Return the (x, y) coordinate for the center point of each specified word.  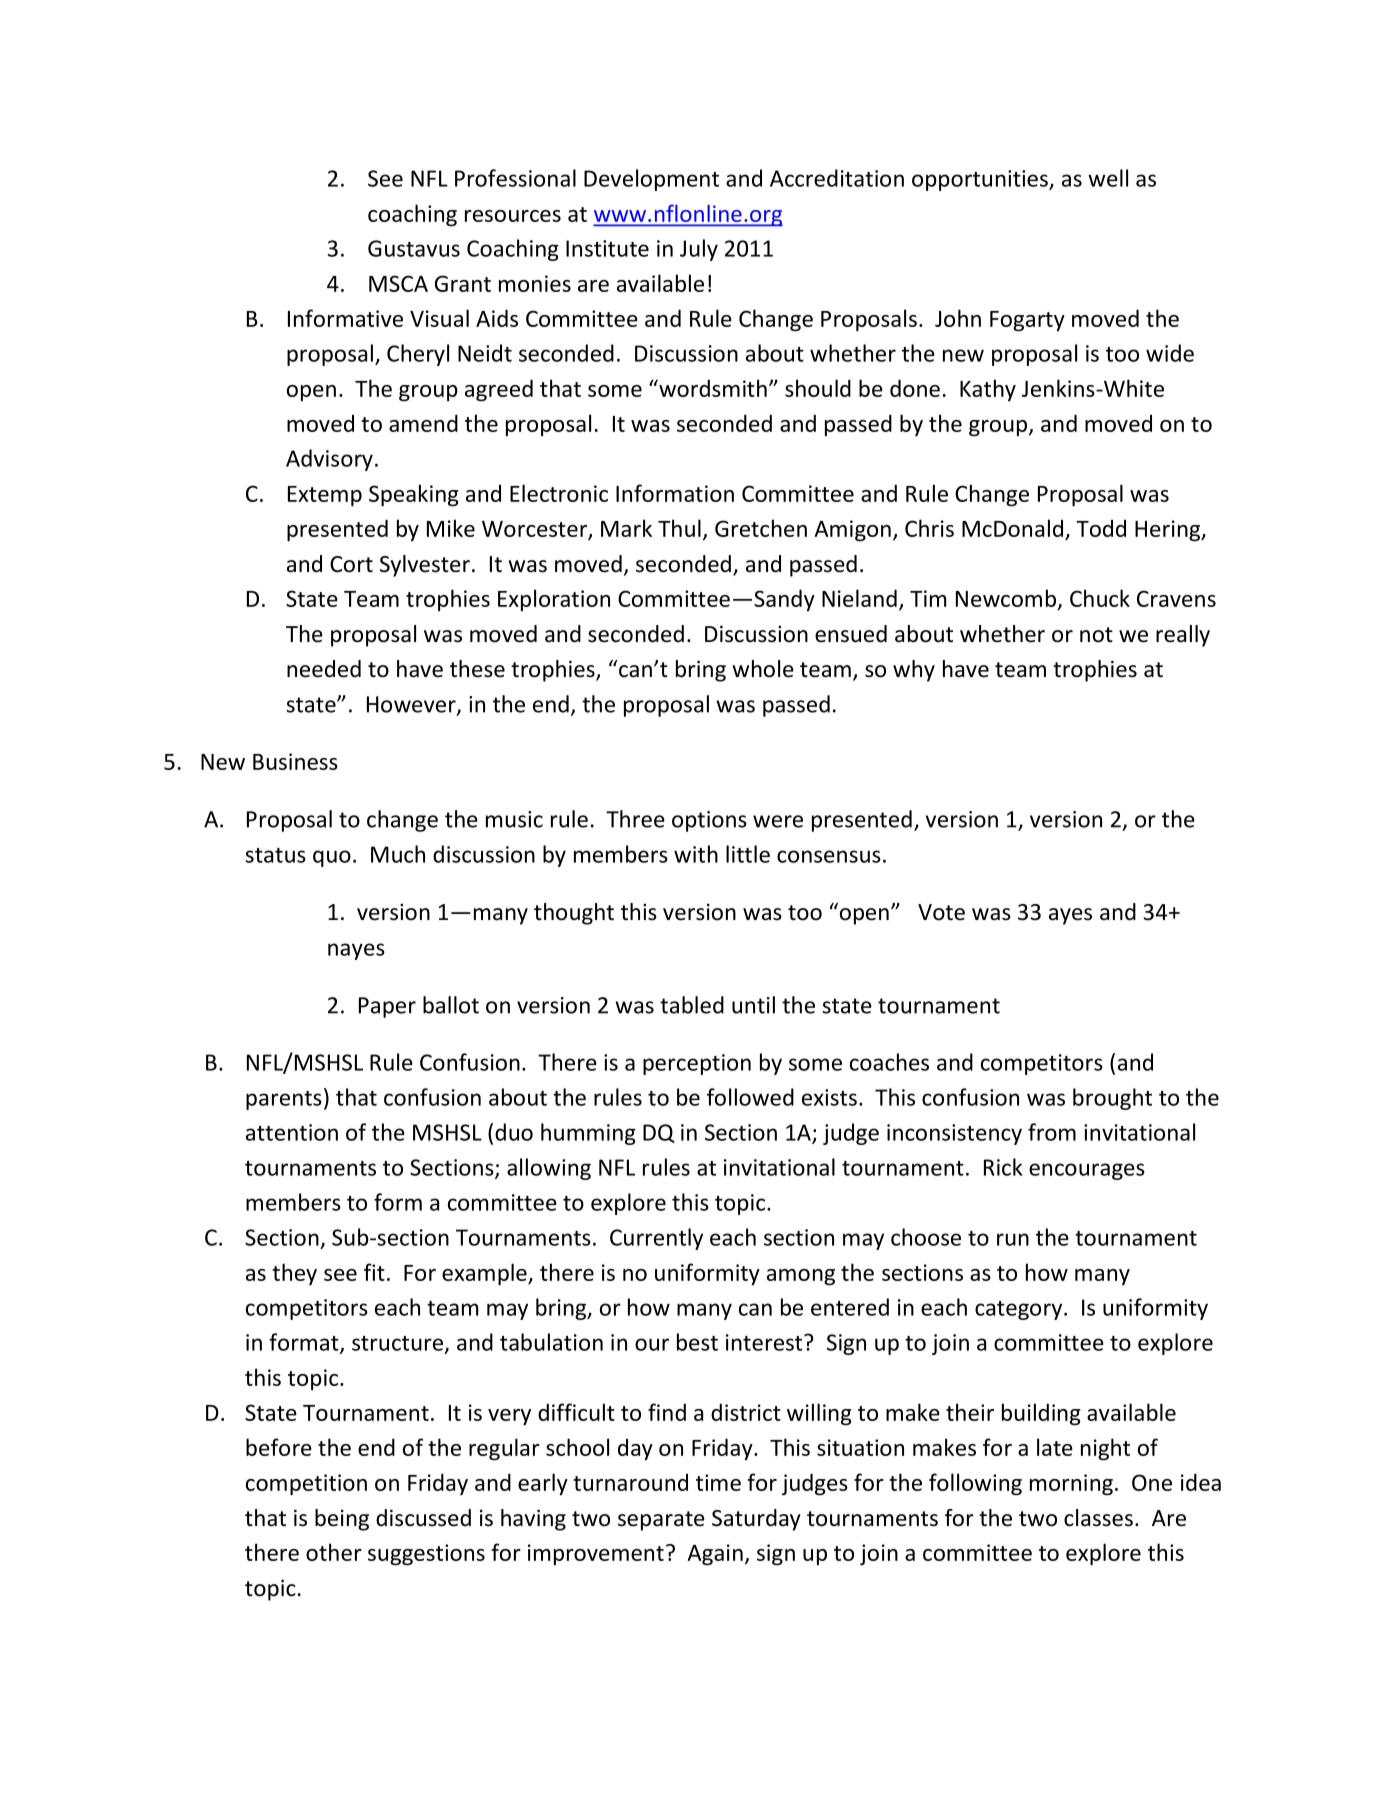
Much (398, 854)
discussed (423, 1518)
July (699, 250)
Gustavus (414, 248)
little (748, 854)
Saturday (756, 1520)
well (1108, 178)
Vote (941, 912)
